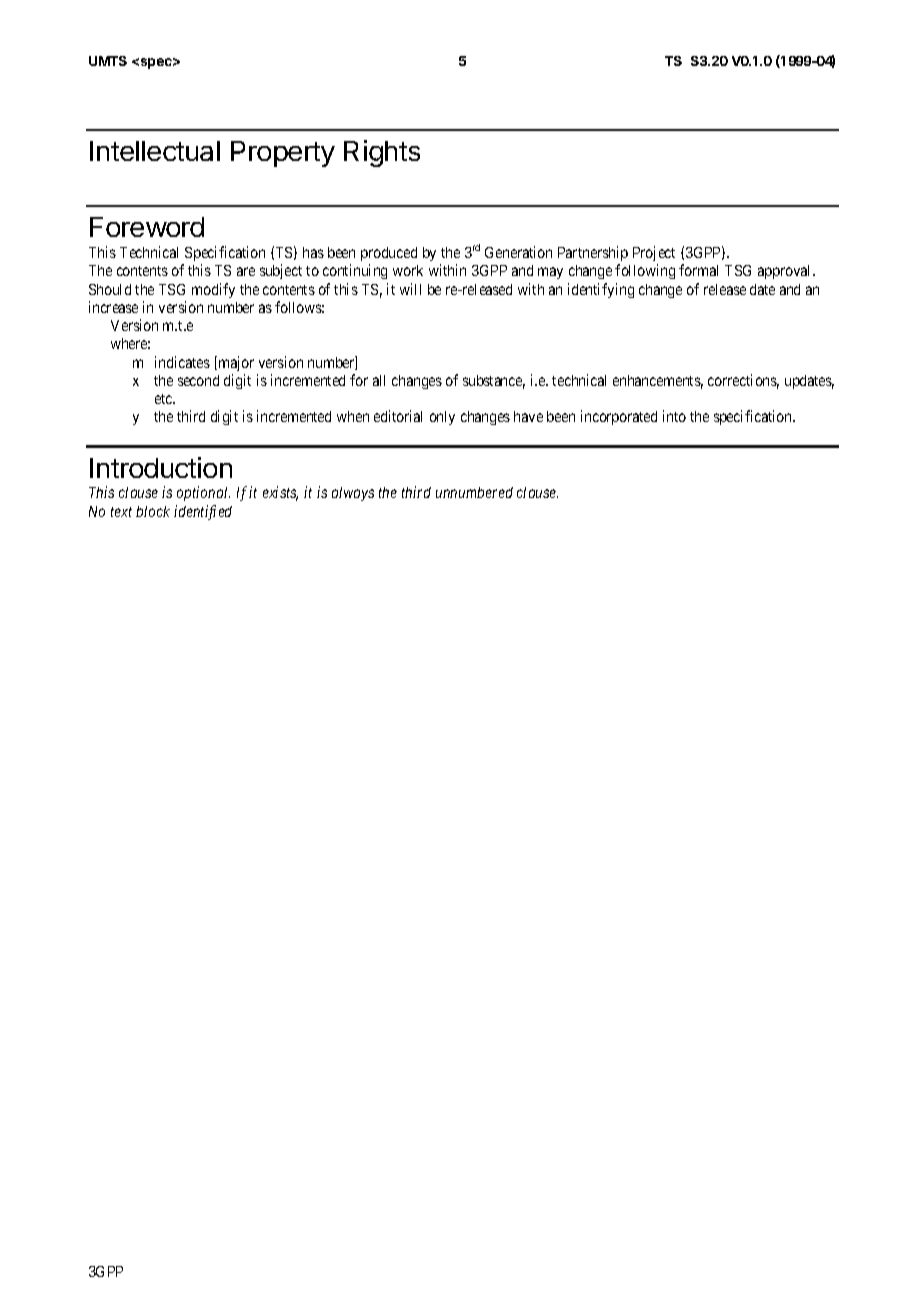 Image resolution: width=924 pixels, height=1308 pixels. What do you see at coordinates (619, 417) in the screenshot?
I see `incorporated` at bounding box center [619, 417].
